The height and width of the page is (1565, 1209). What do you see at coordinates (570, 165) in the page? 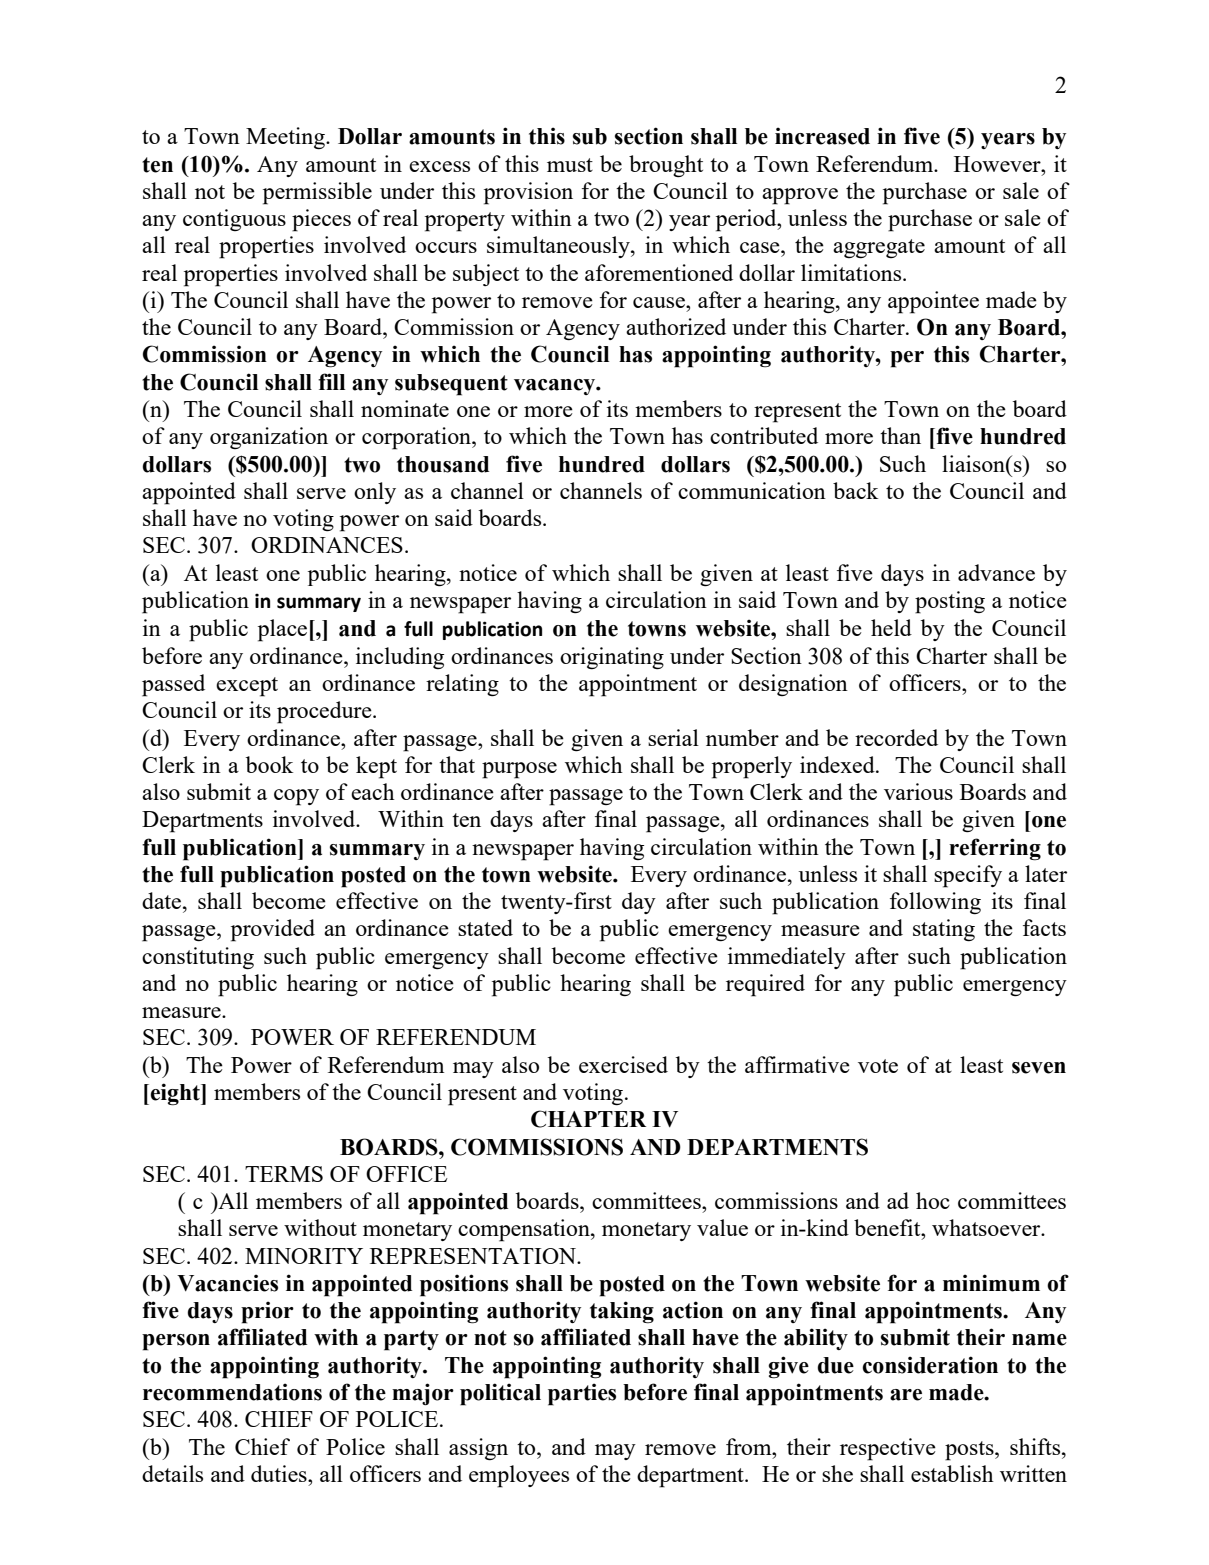
I see `must` at bounding box center [570, 165].
